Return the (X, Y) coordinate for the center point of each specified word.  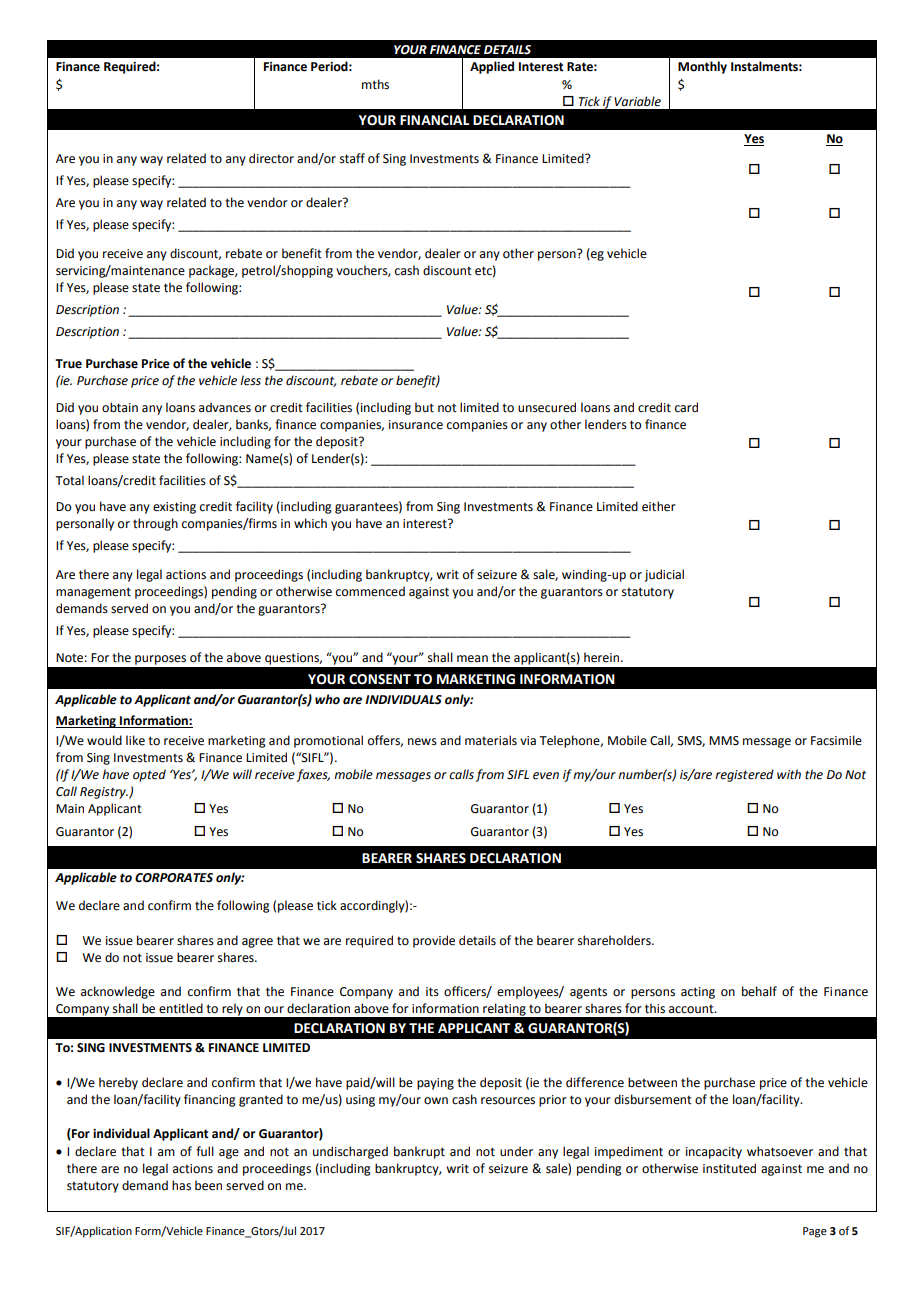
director (271, 158)
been (208, 1185)
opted (149, 775)
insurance (416, 425)
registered (744, 775)
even (546, 776)
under (516, 1151)
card (686, 407)
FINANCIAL (434, 120)
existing (174, 508)
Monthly (702, 67)
